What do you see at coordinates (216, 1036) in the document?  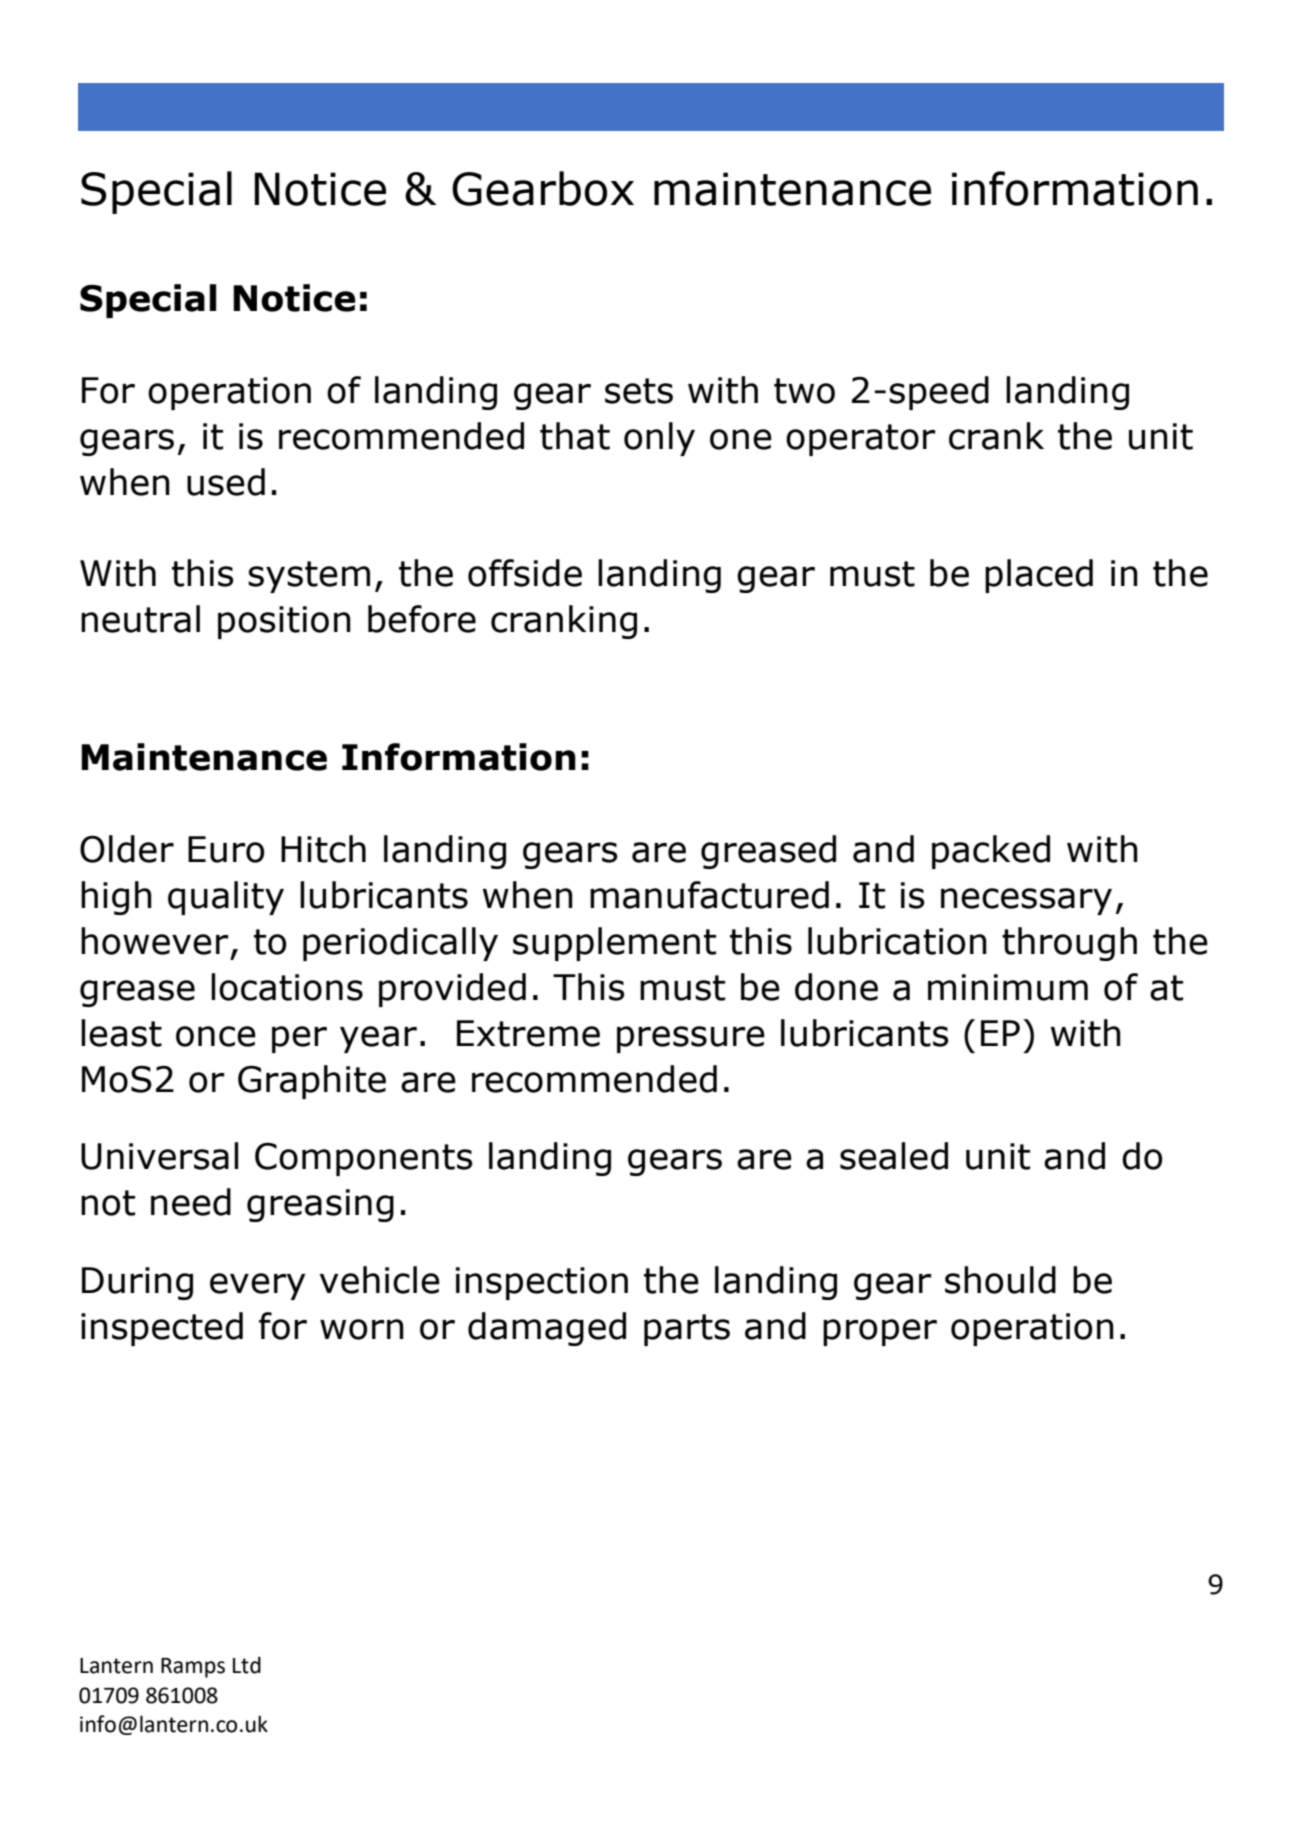 I see `once` at bounding box center [216, 1036].
